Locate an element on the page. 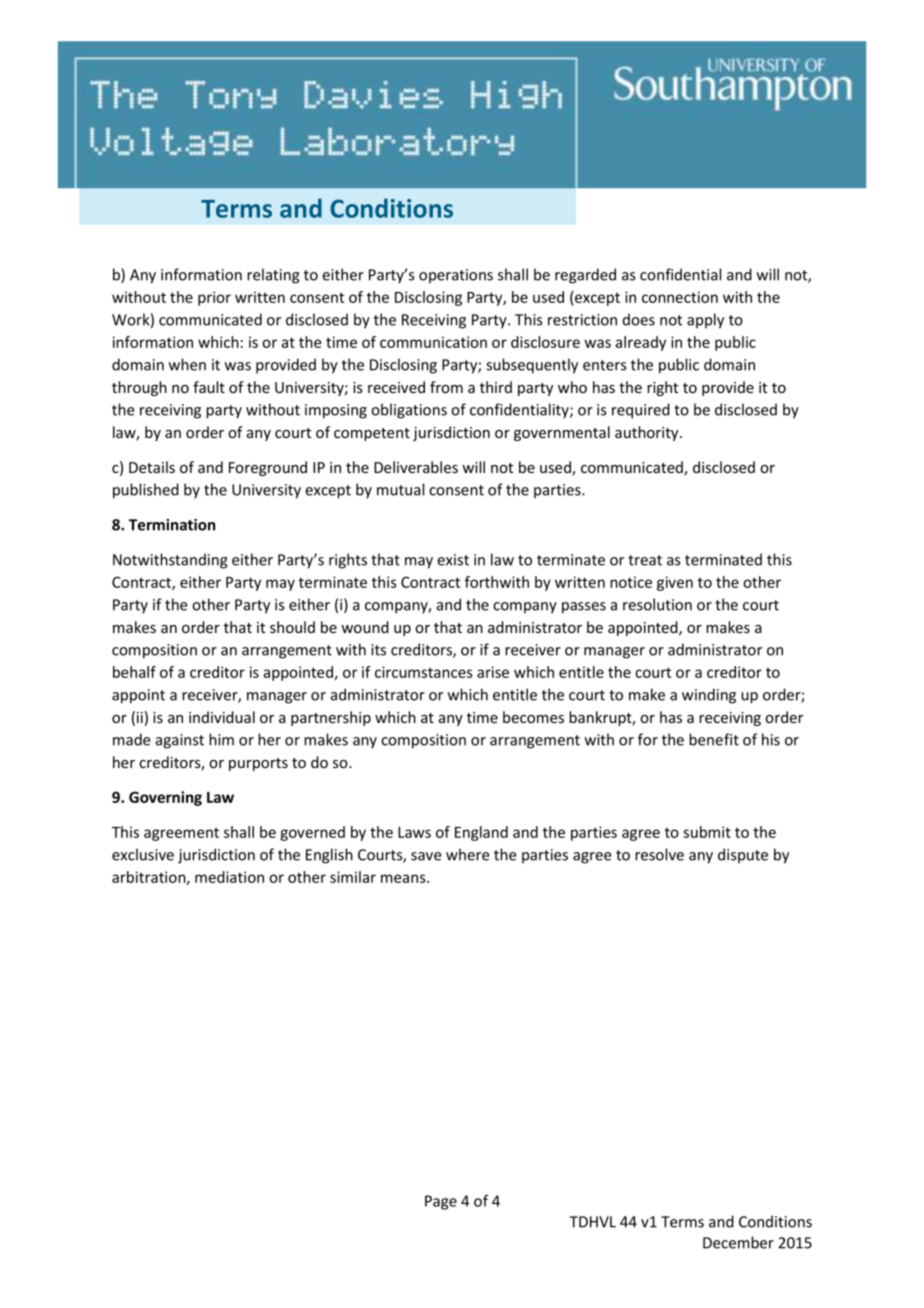  resolve is located at coordinates (659, 854).
